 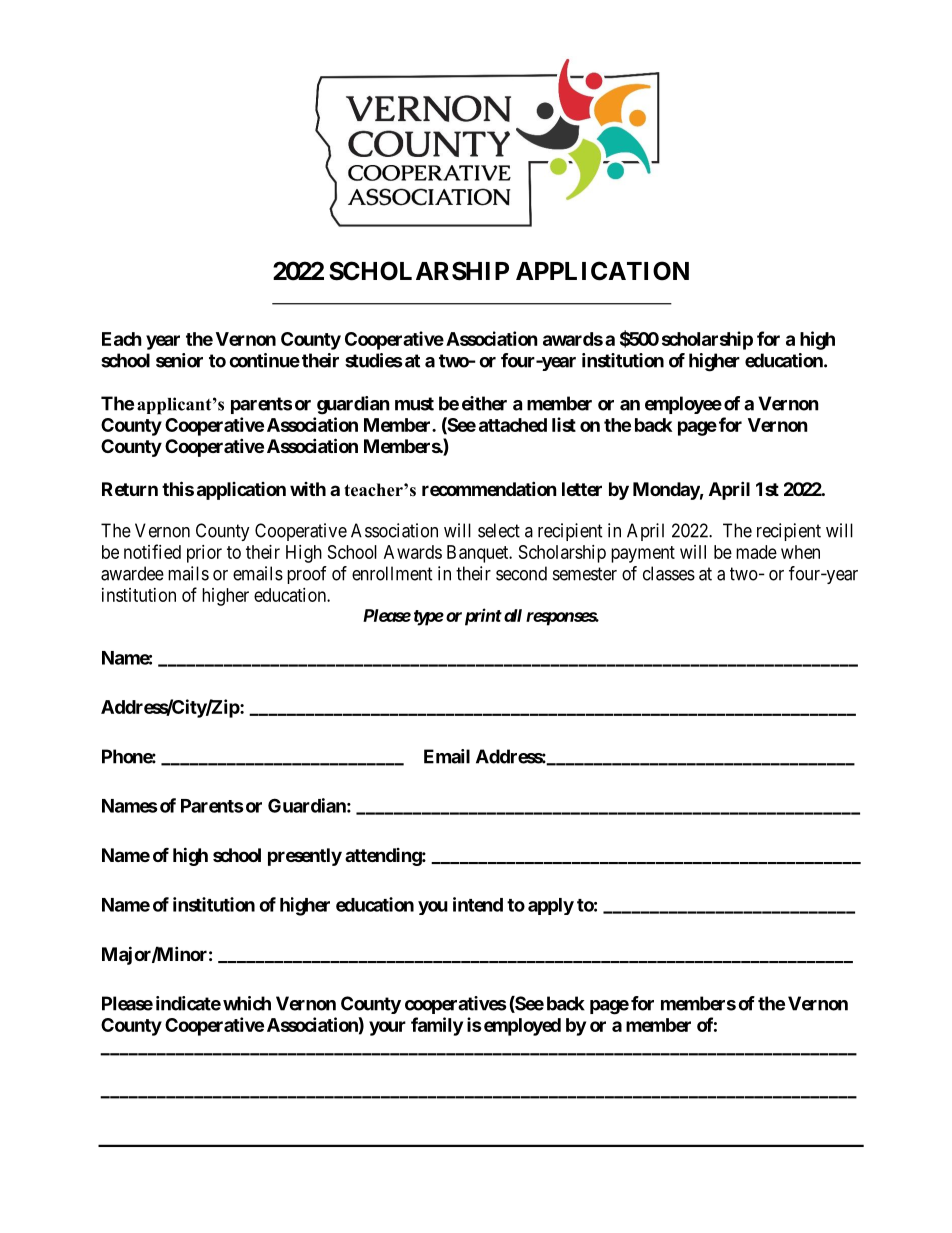 What do you see at coordinates (179, 360) in the screenshot?
I see `senior` at bounding box center [179, 360].
